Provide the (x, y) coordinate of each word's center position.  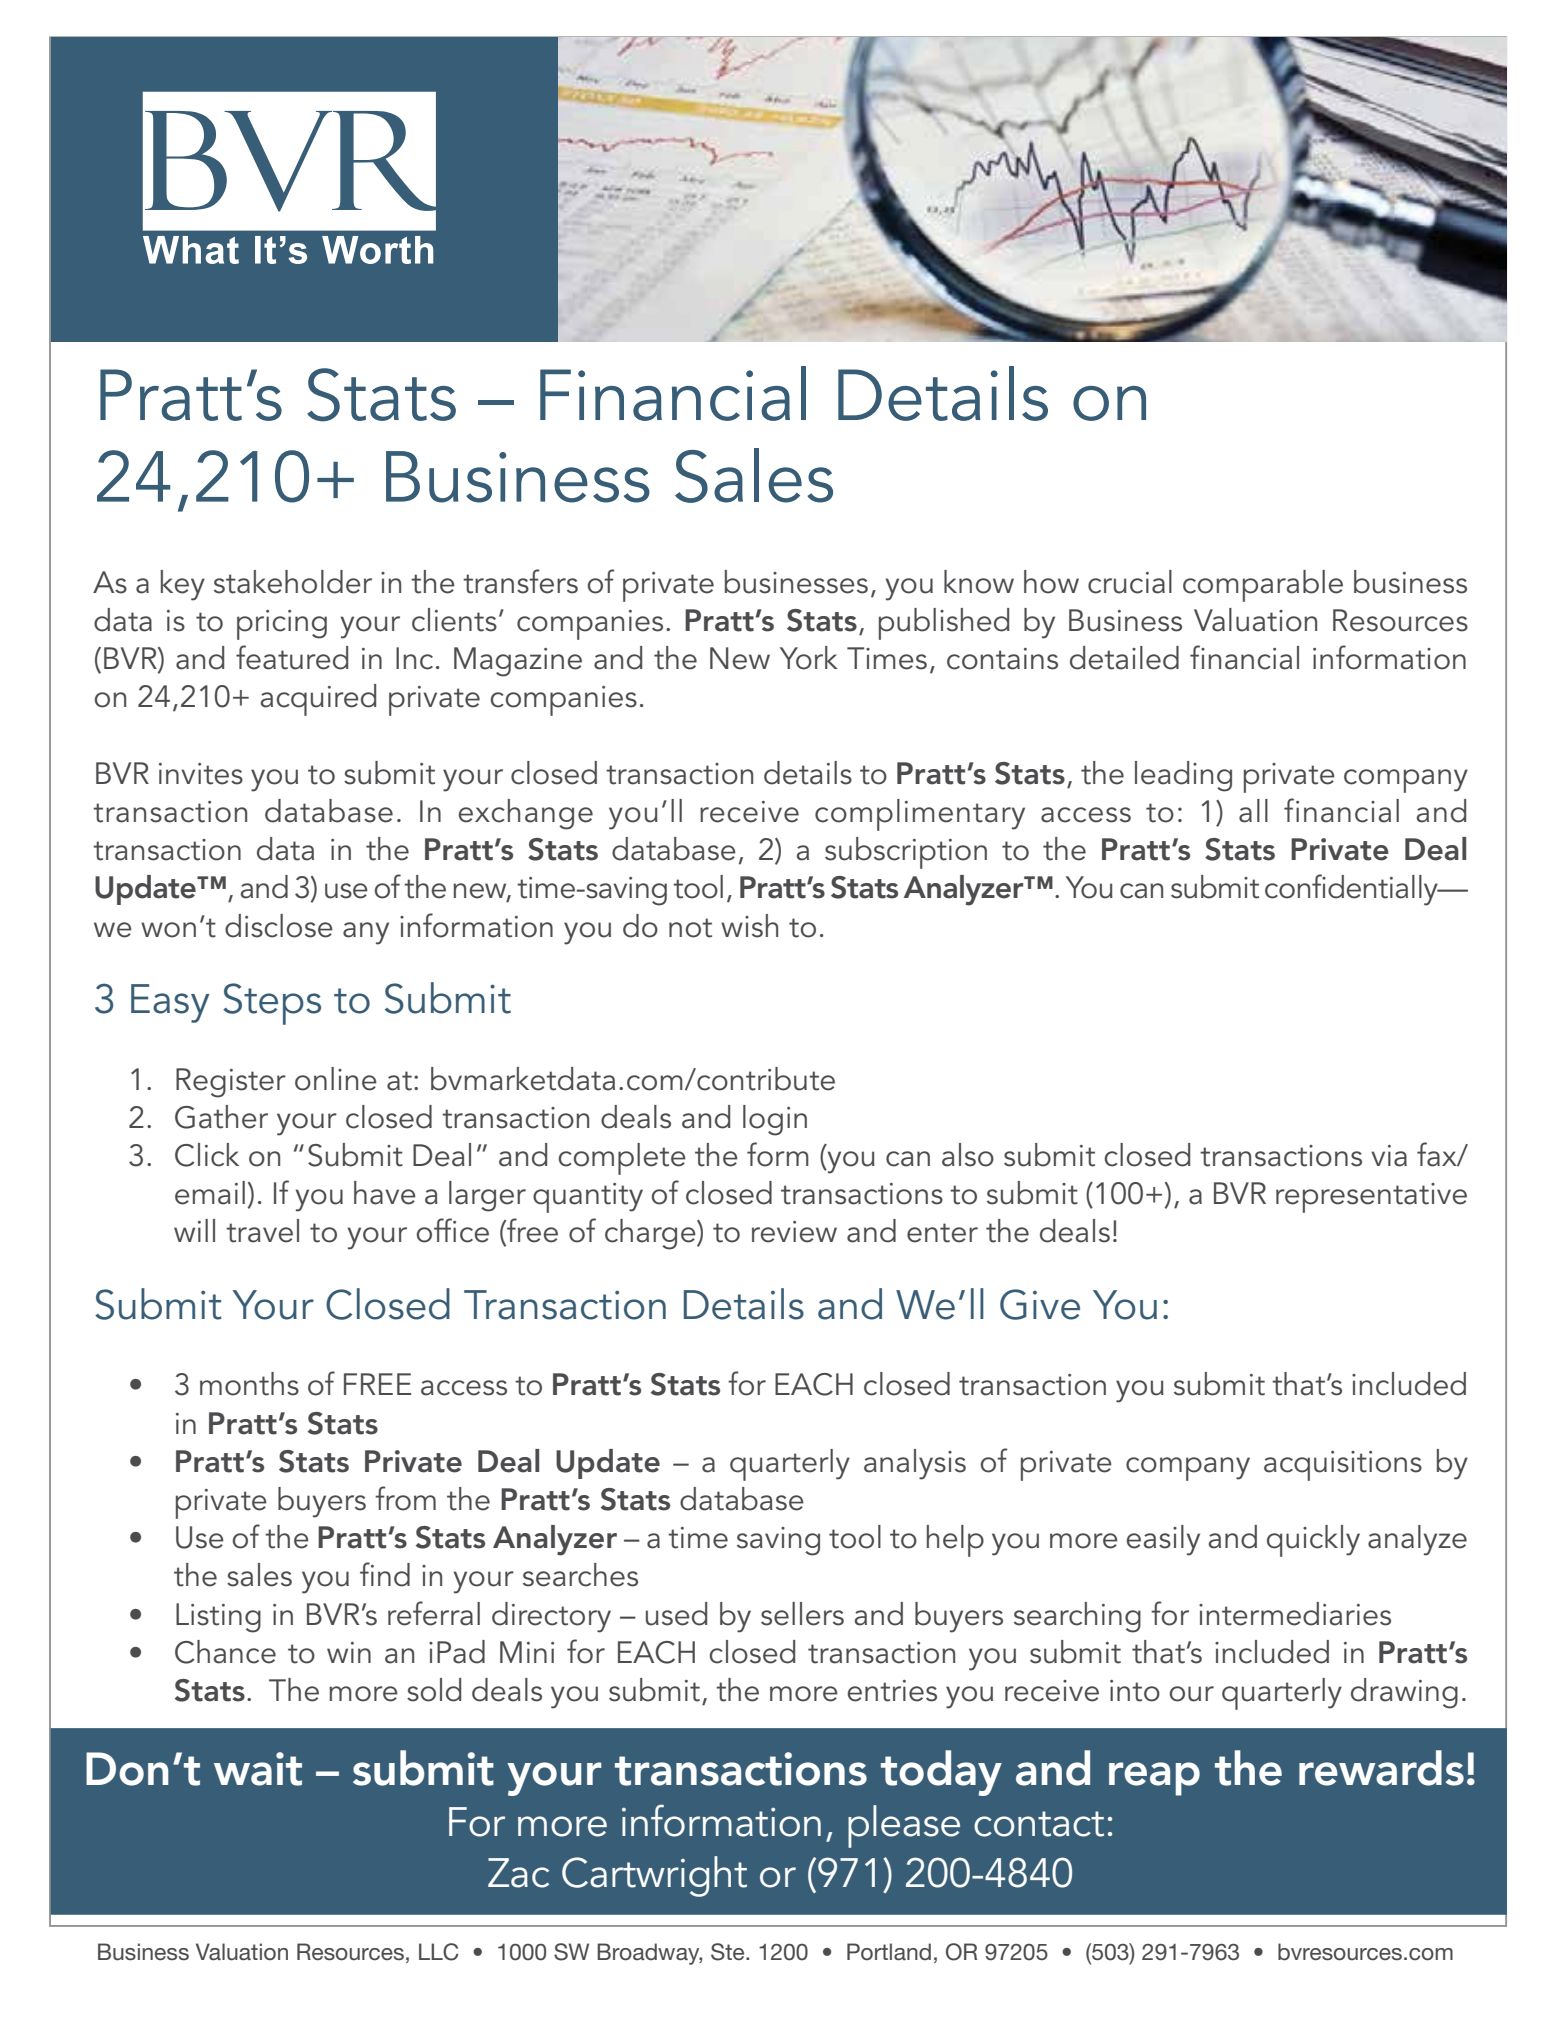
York (809, 658)
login (775, 1120)
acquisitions (1343, 1466)
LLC (439, 1952)
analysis (915, 1464)
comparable (1263, 586)
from (405, 1498)
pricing (282, 625)
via (1389, 1156)
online (336, 1079)
